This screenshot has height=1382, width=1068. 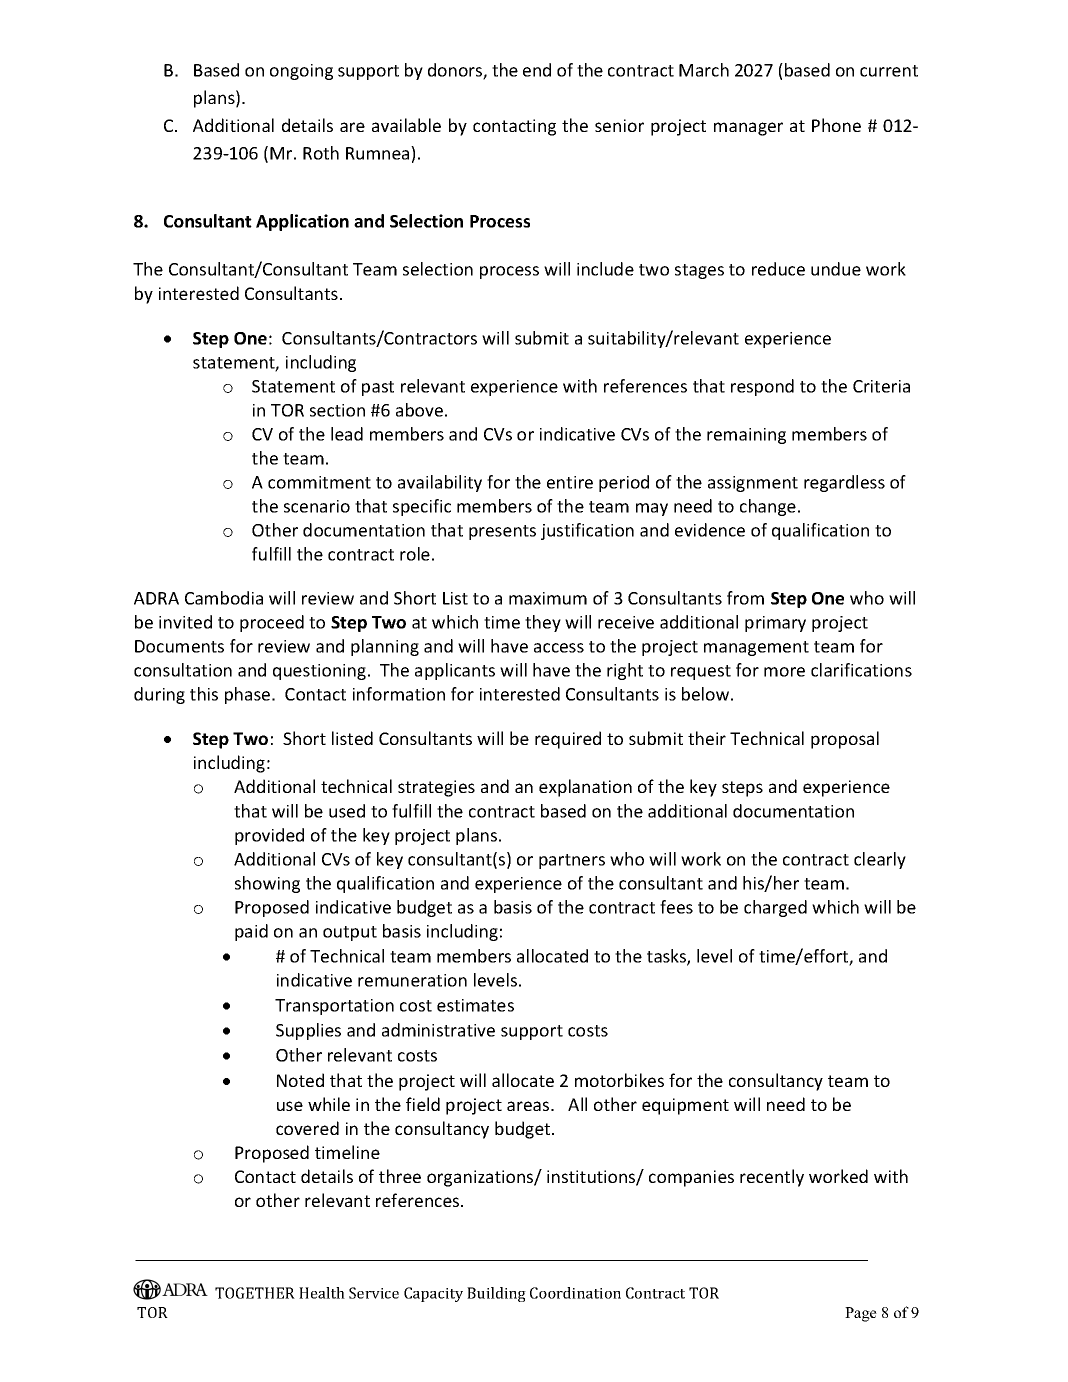 What do you see at coordinates (301, 72) in the screenshot?
I see `ongoing` at bounding box center [301, 72].
